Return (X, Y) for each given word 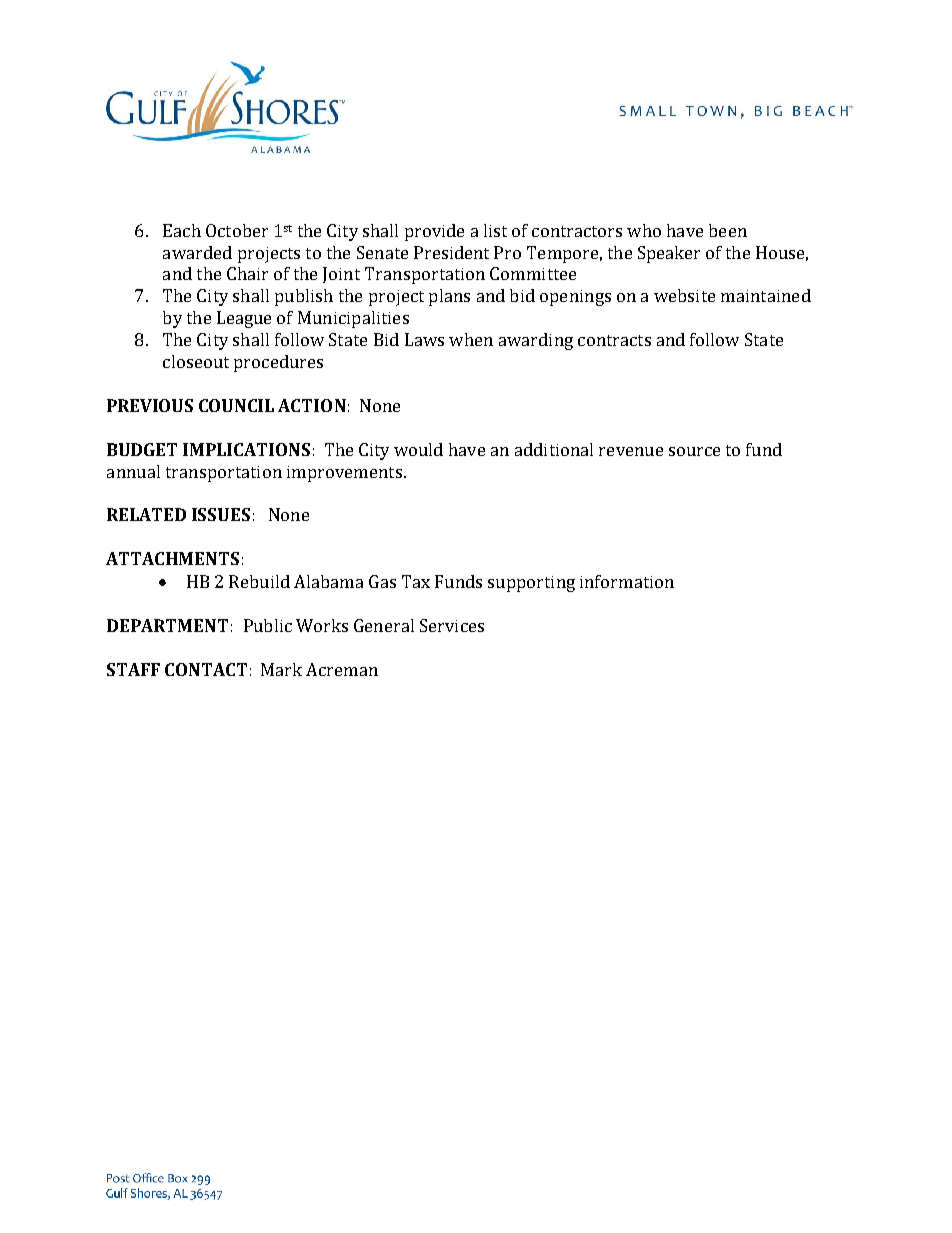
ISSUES (221, 514)
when (471, 339)
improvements (344, 474)
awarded (197, 252)
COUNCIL (236, 405)
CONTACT (206, 669)
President (451, 252)
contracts (614, 340)
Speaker (669, 254)
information (627, 581)
